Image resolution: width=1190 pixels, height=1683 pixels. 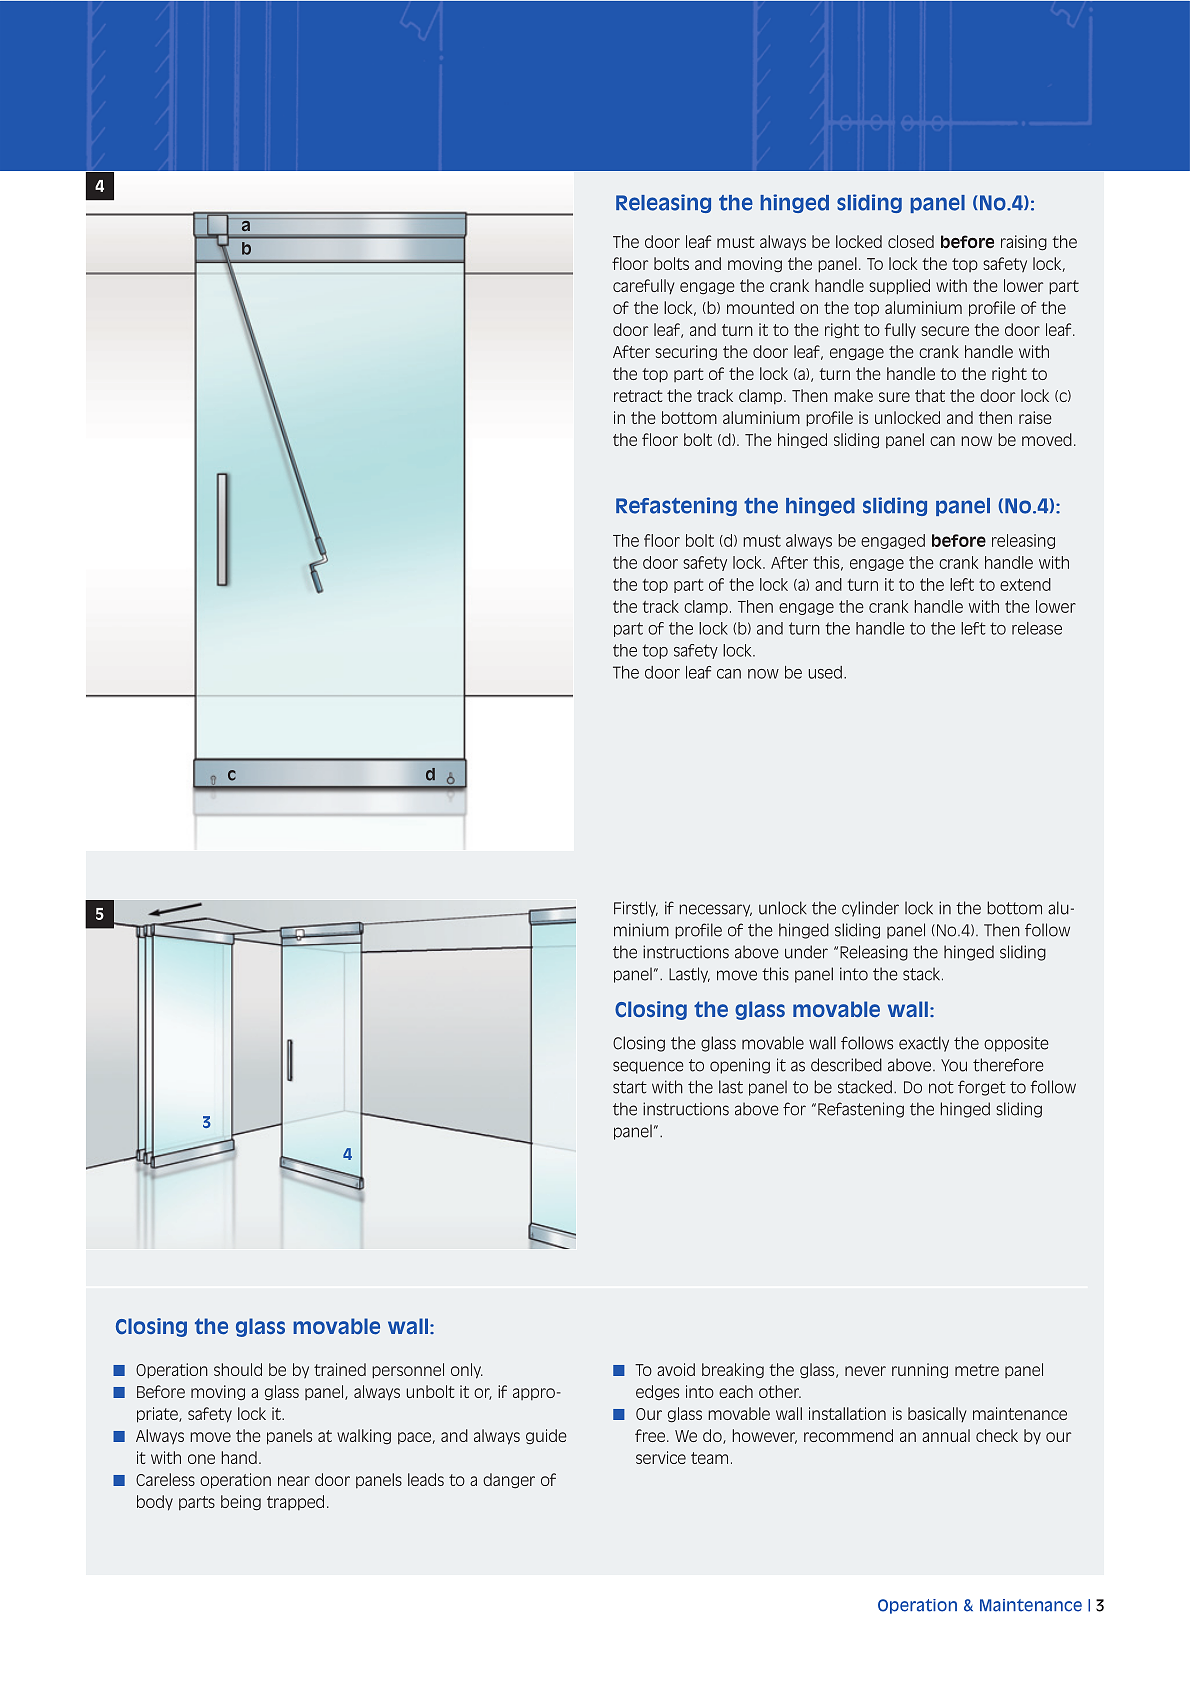 What do you see at coordinates (686, 352) in the screenshot?
I see `securing` at bounding box center [686, 352].
